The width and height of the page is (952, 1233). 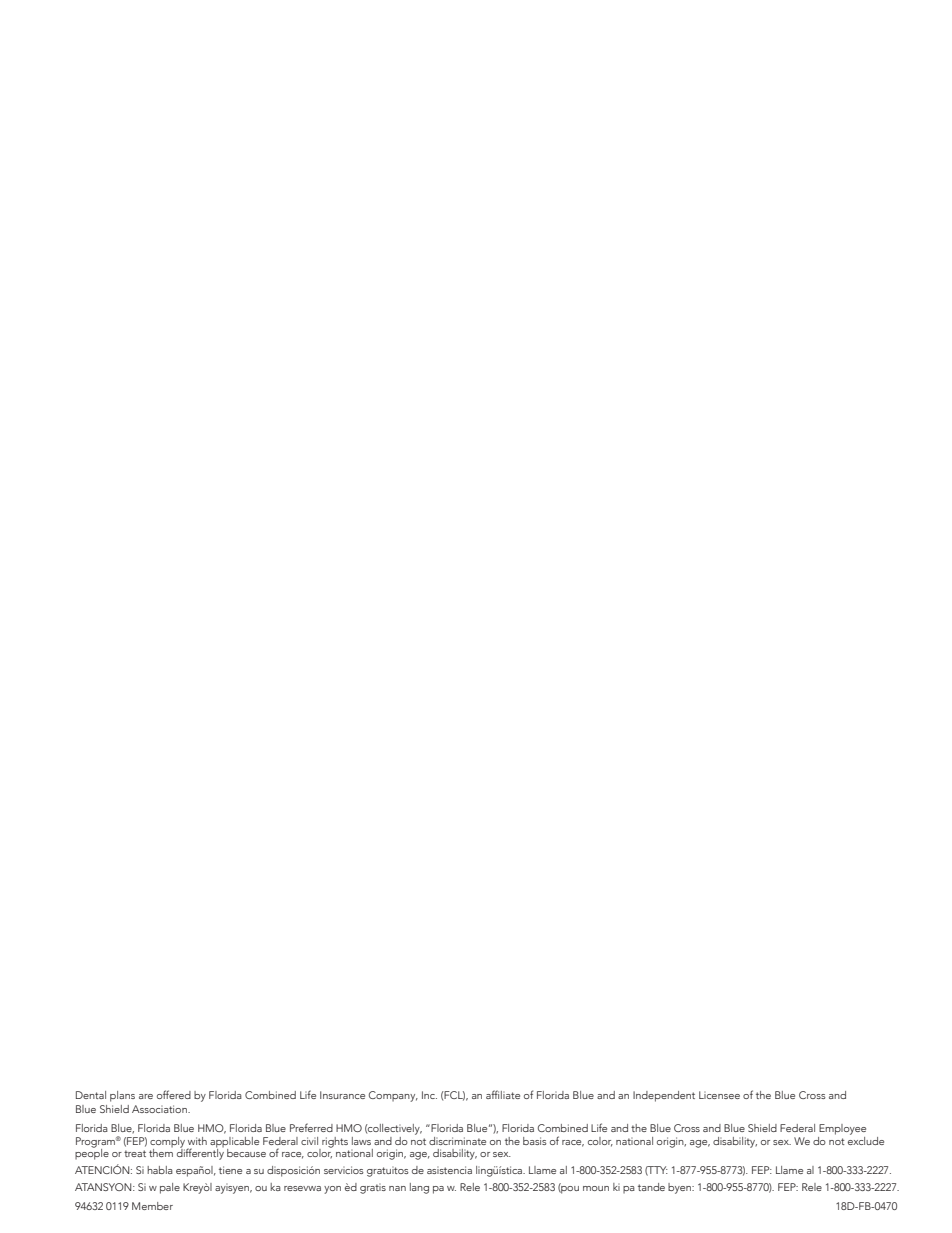 What do you see at coordinates (719, 1095) in the page?
I see `Licensee` at bounding box center [719, 1095].
